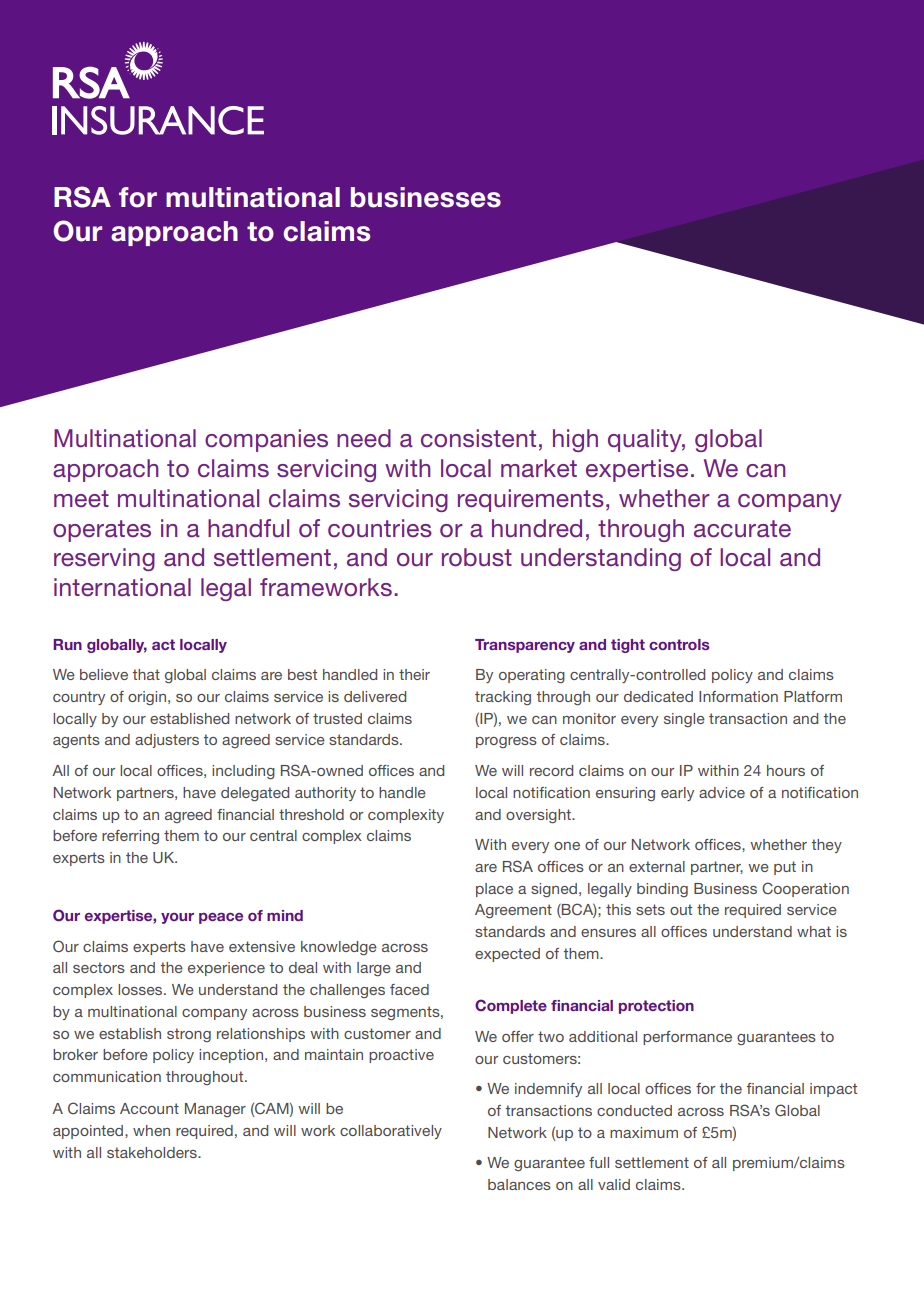 This image has height=1308, width=924. Describe the element at coordinates (679, 644) in the image. I see `controls` at that location.
